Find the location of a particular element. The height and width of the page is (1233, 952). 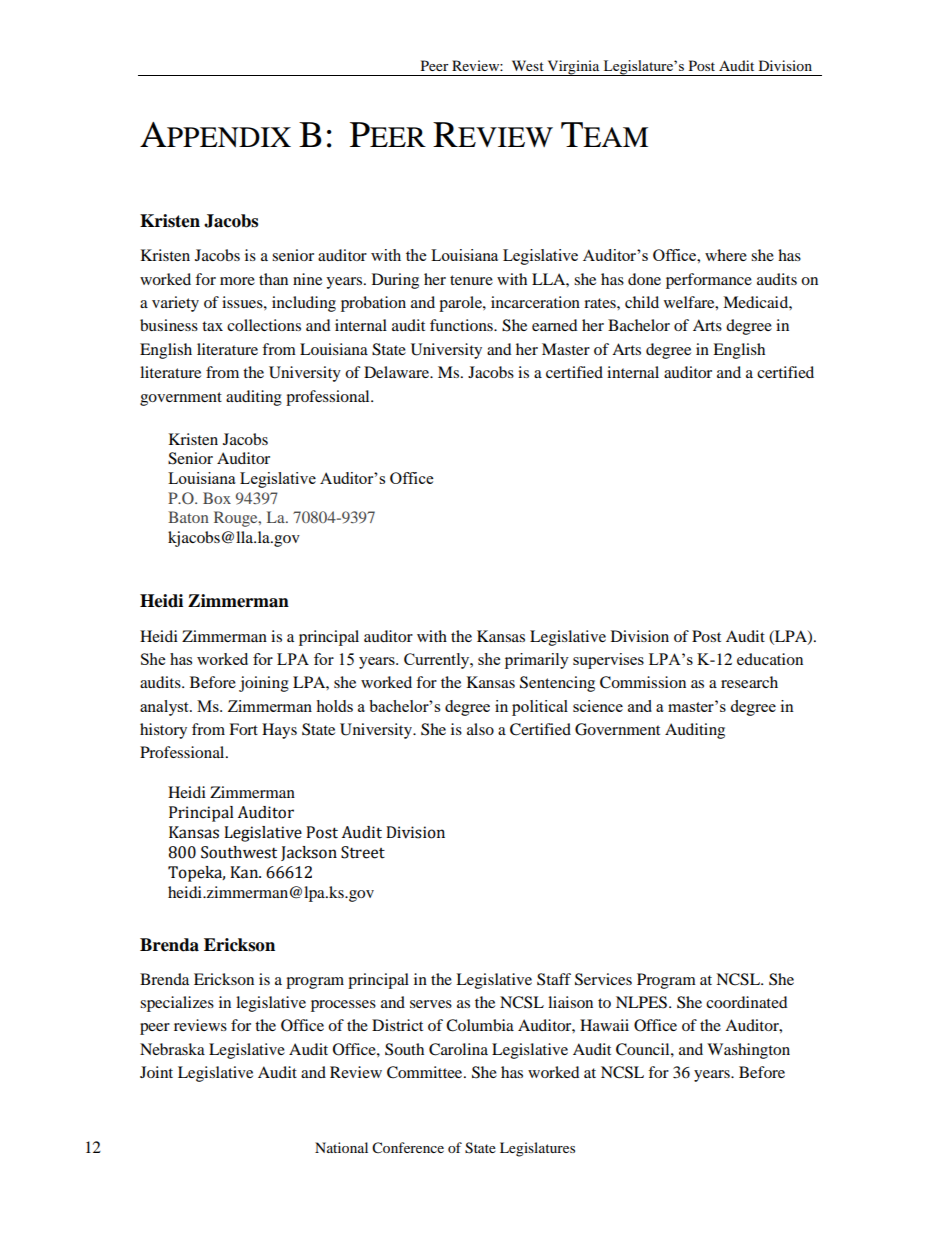

Currently is located at coordinates (438, 661).
